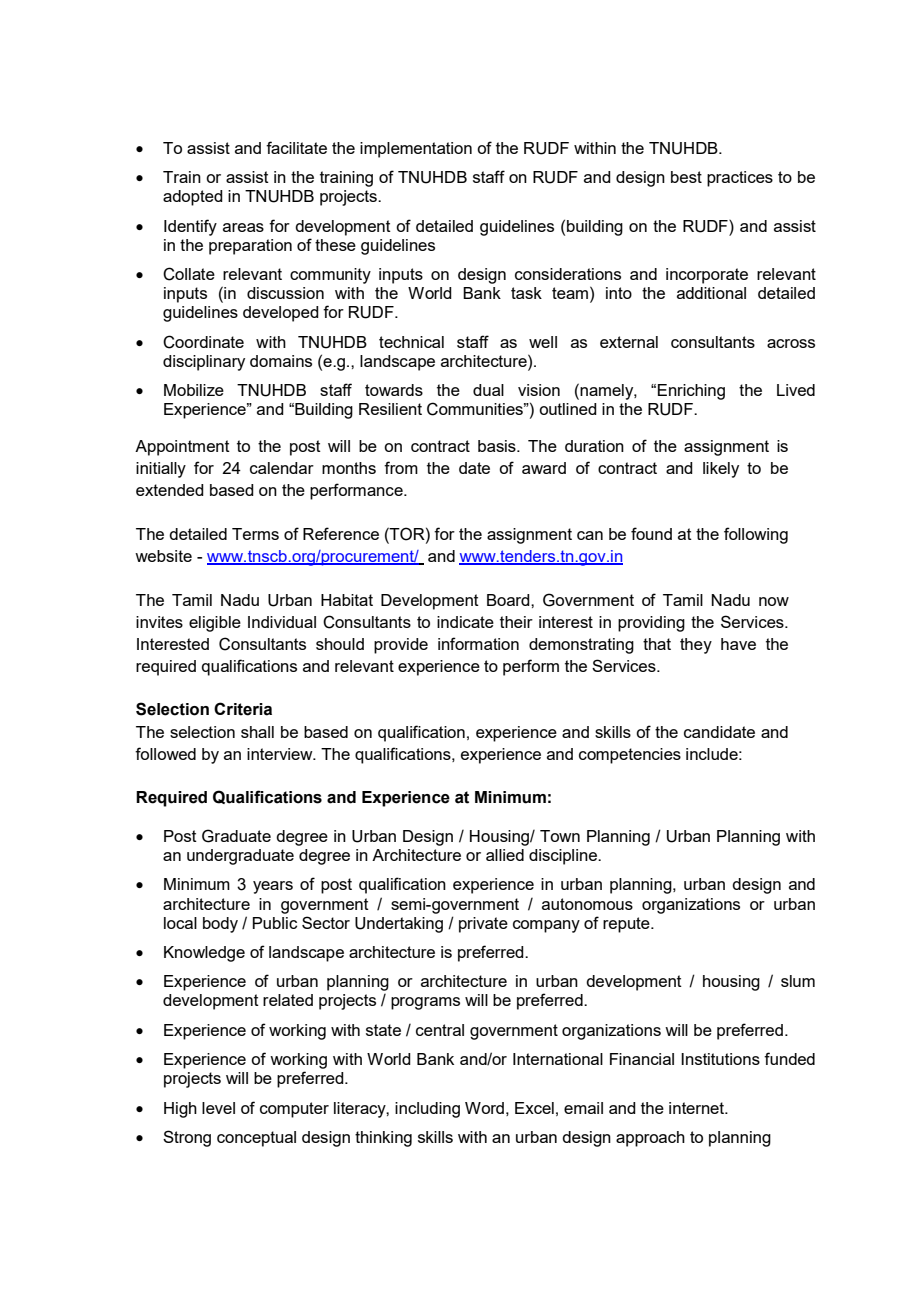 This image has width=924, height=1308. Describe the element at coordinates (697, 1108) in the image. I see `internet` at that location.
